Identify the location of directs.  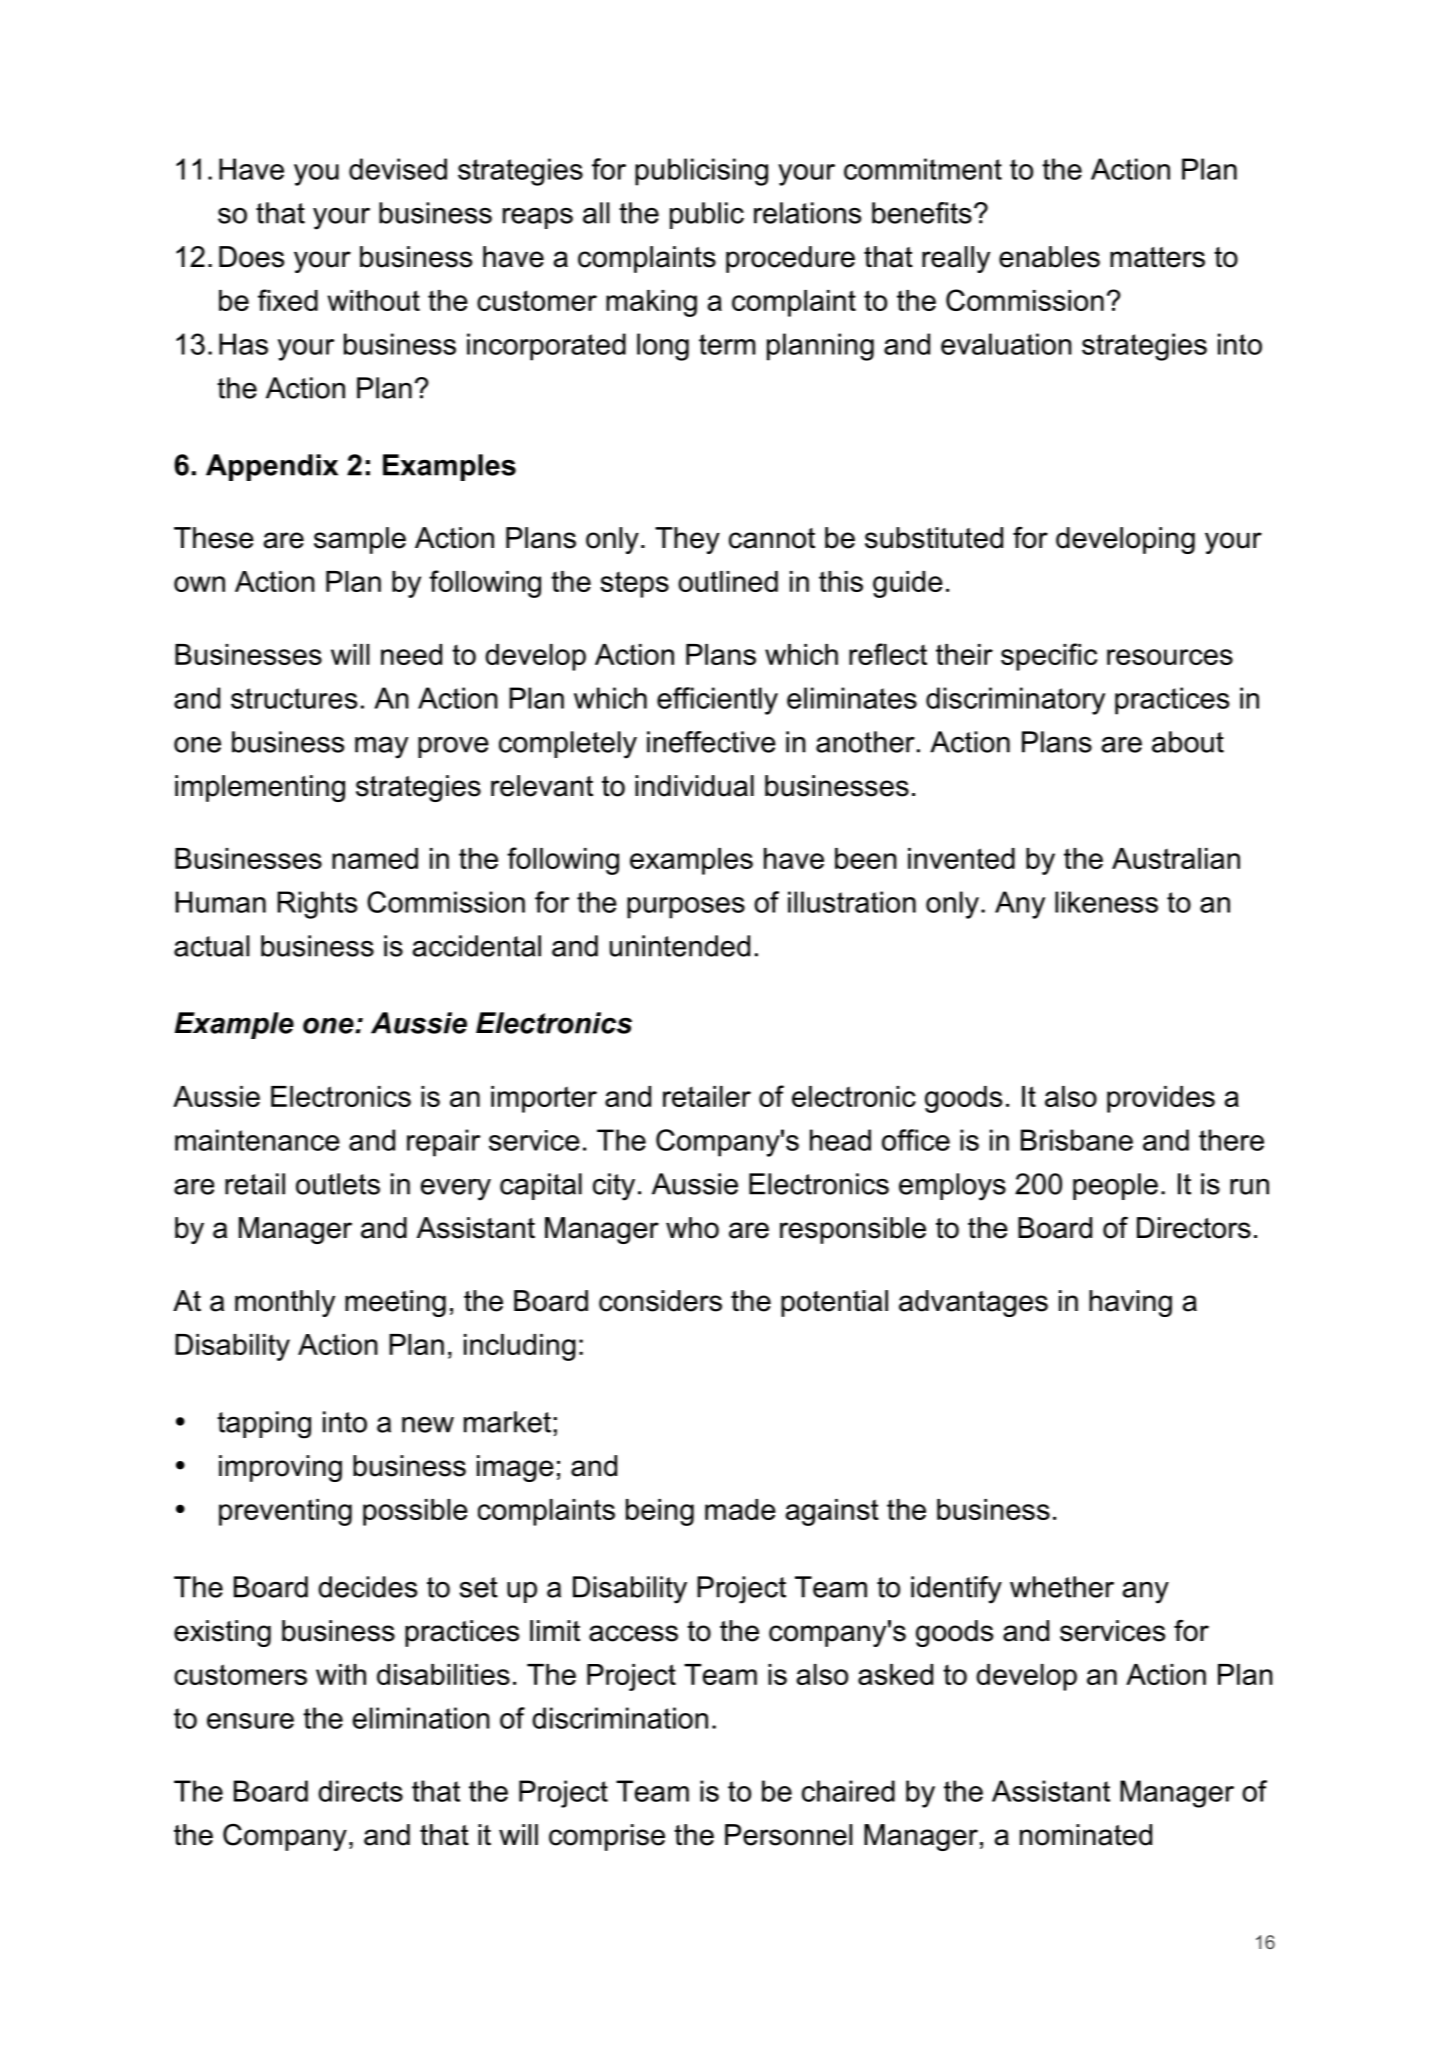
(360, 1791).
